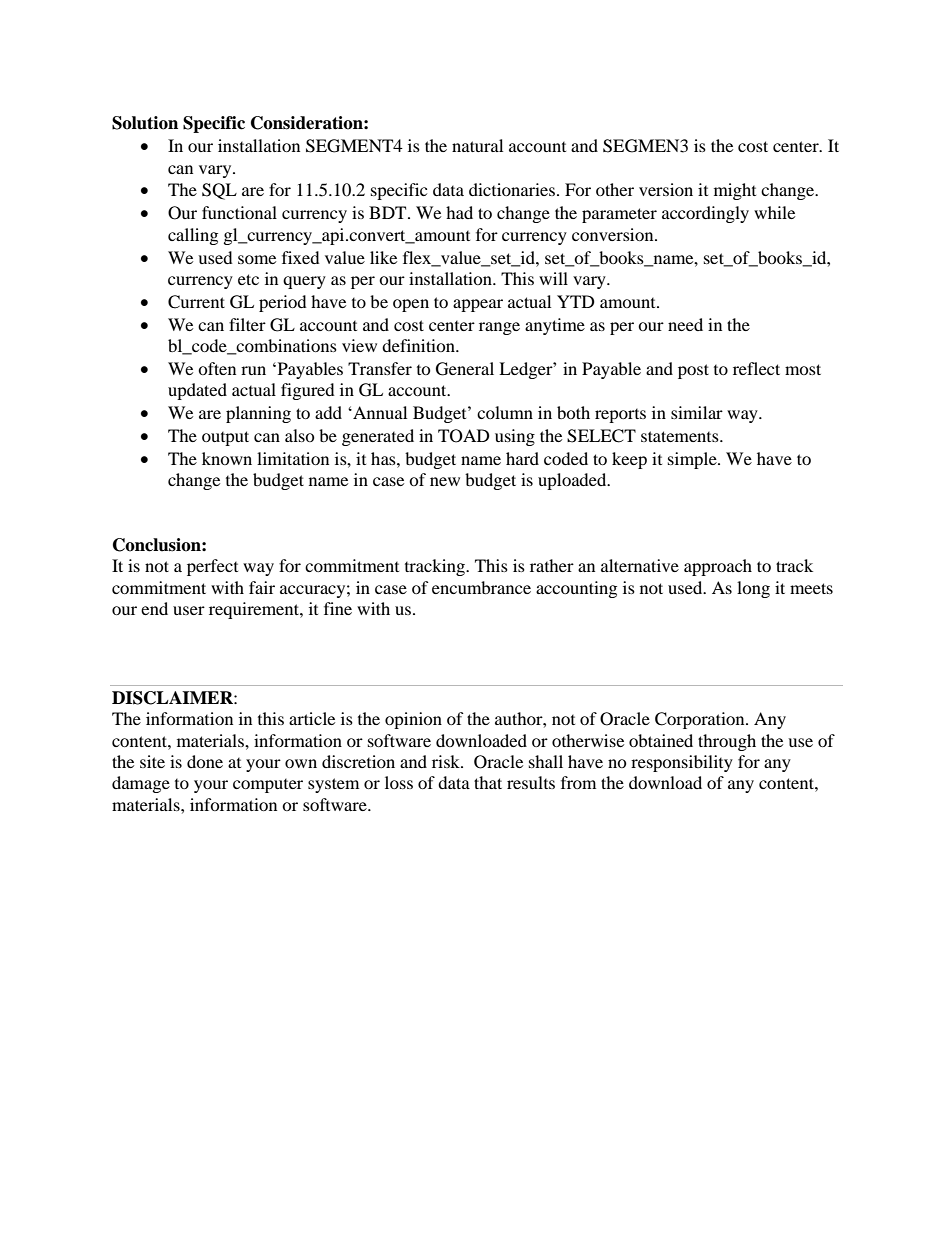 The image size is (952, 1233). What do you see at coordinates (145, 123) in the image?
I see `Solution` at bounding box center [145, 123].
